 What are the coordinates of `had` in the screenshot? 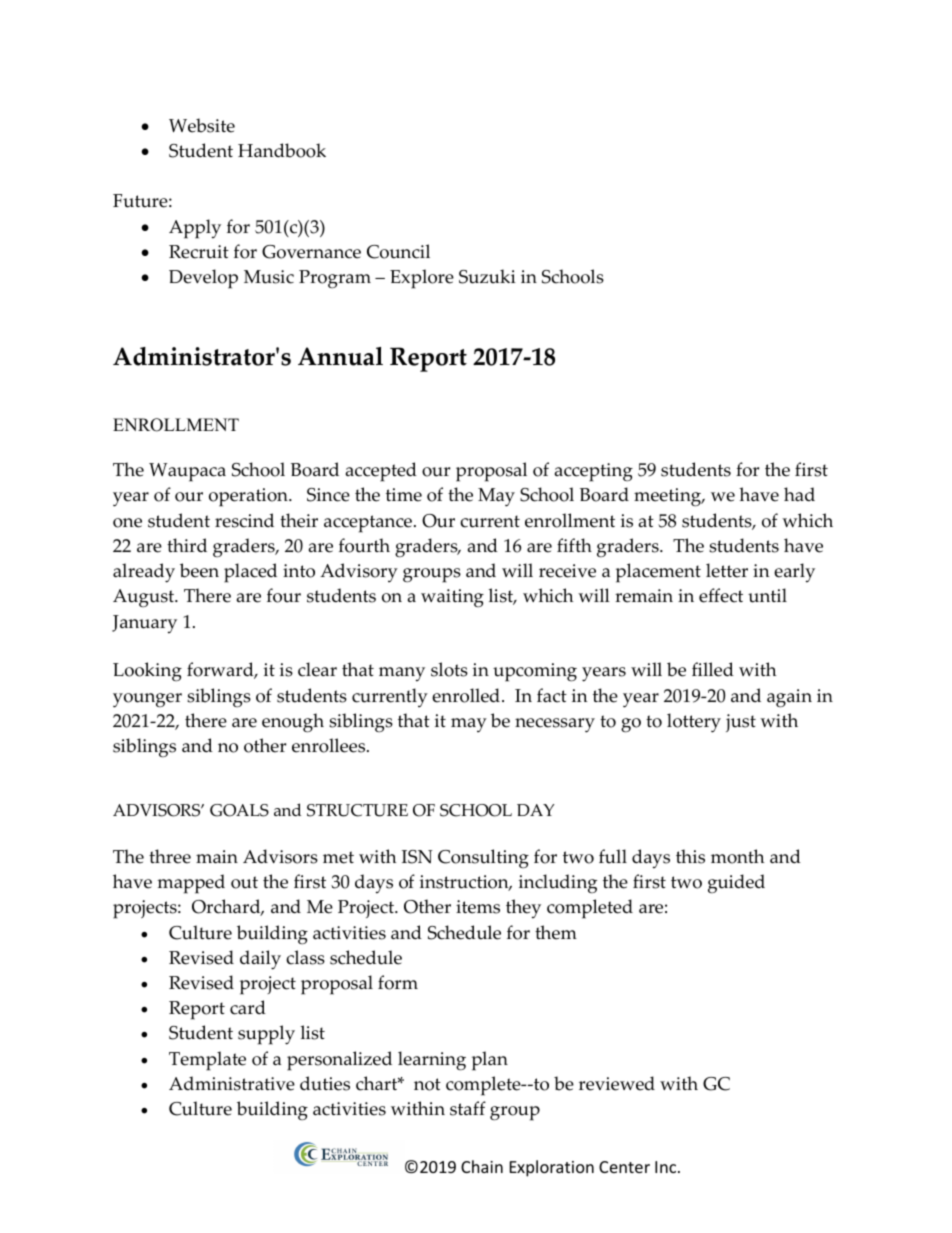 It's located at (799, 494).
